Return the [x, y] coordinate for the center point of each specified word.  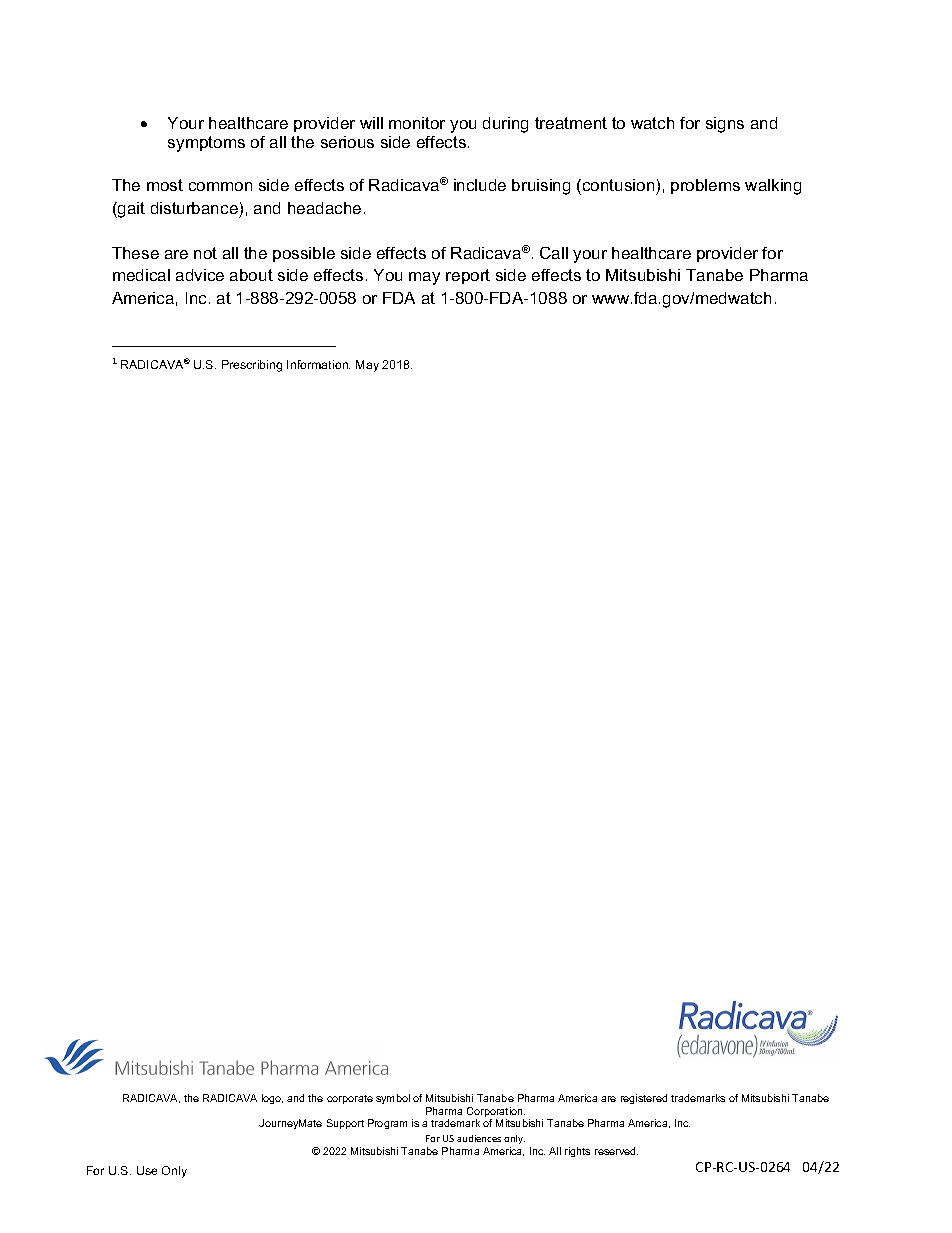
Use [147, 1170]
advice [200, 275]
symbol [393, 1099]
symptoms [206, 144]
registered [644, 1099]
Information [318, 364]
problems [705, 186]
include [480, 185]
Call [554, 253]
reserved [616, 1151]
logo [272, 1099]
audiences [479, 1138]
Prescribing [252, 366]
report [468, 276]
